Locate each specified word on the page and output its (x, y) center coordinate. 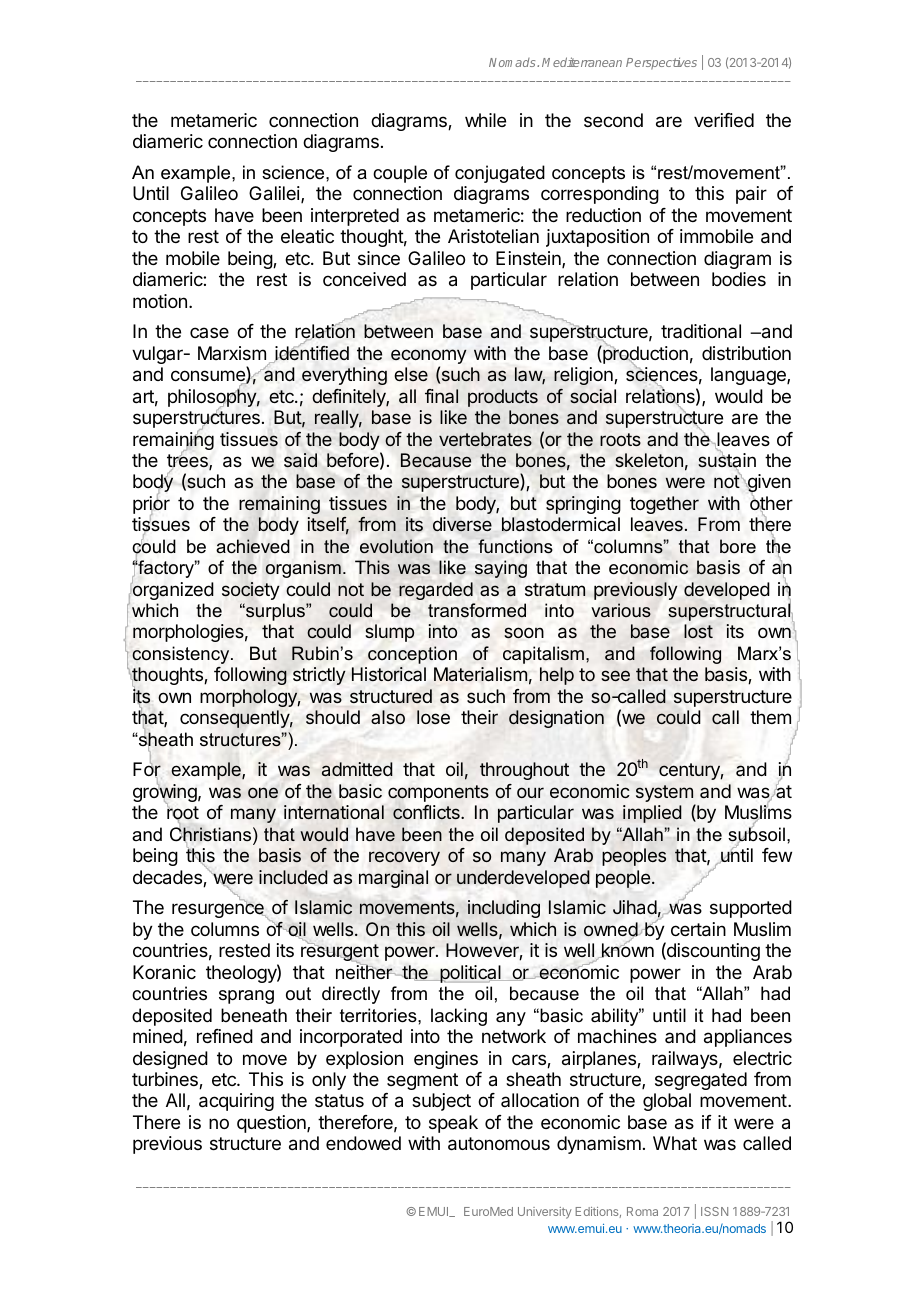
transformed (477, 610)
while (485, 120)
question (272, 1124)
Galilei (275, 194)
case (209, 332)
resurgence (219, 910)
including (504, 909)
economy (429, 358)
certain (698, 929)
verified (724, 120)
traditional (701, 331)
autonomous (499, 1144)
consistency (182, 655)
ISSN (714, 1211)
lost (698, 631)
